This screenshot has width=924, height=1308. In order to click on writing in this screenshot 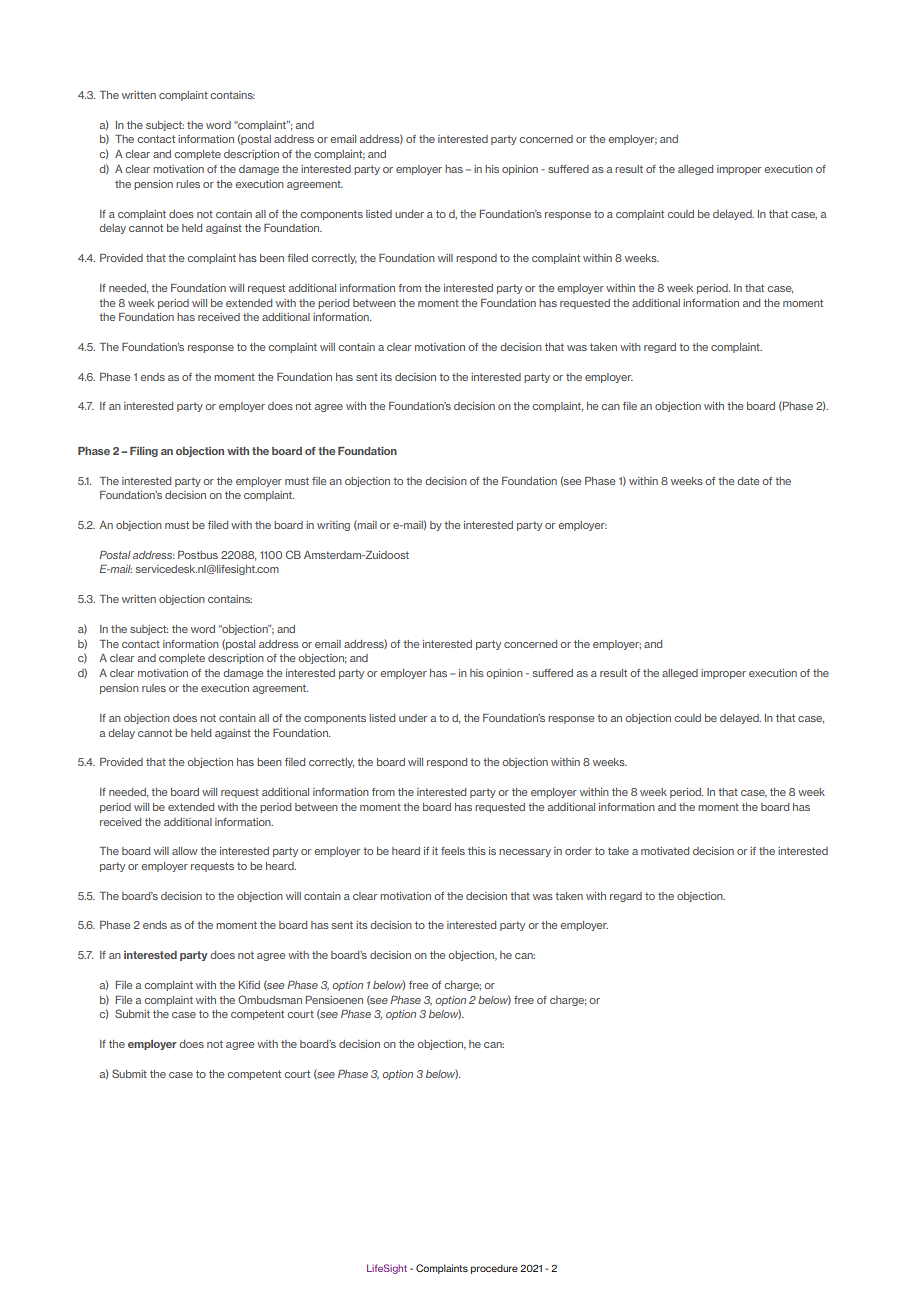, I will do `click(333, 526)`.
